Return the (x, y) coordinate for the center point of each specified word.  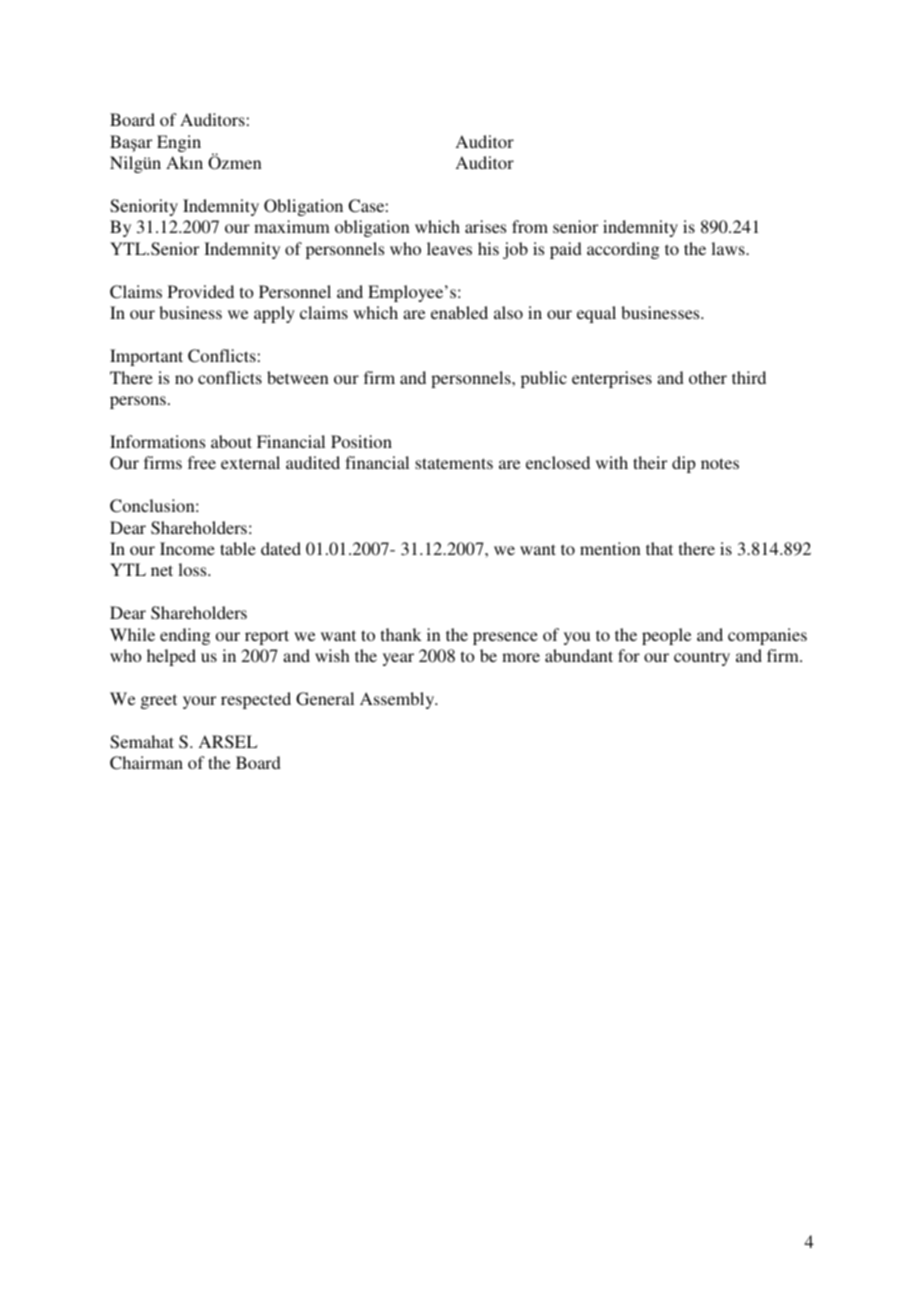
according (623, 250)
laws (729, 248)
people (666, 636)
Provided (201, 291)
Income (187, 548)
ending (185, 636)
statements (454, 463)
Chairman (146, 763)
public (544, 379)
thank (401, 634)
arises (485, 226)
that (659, 548)
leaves (449, 248)
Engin (179, 143)
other (708, 377)
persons (138, 402)
